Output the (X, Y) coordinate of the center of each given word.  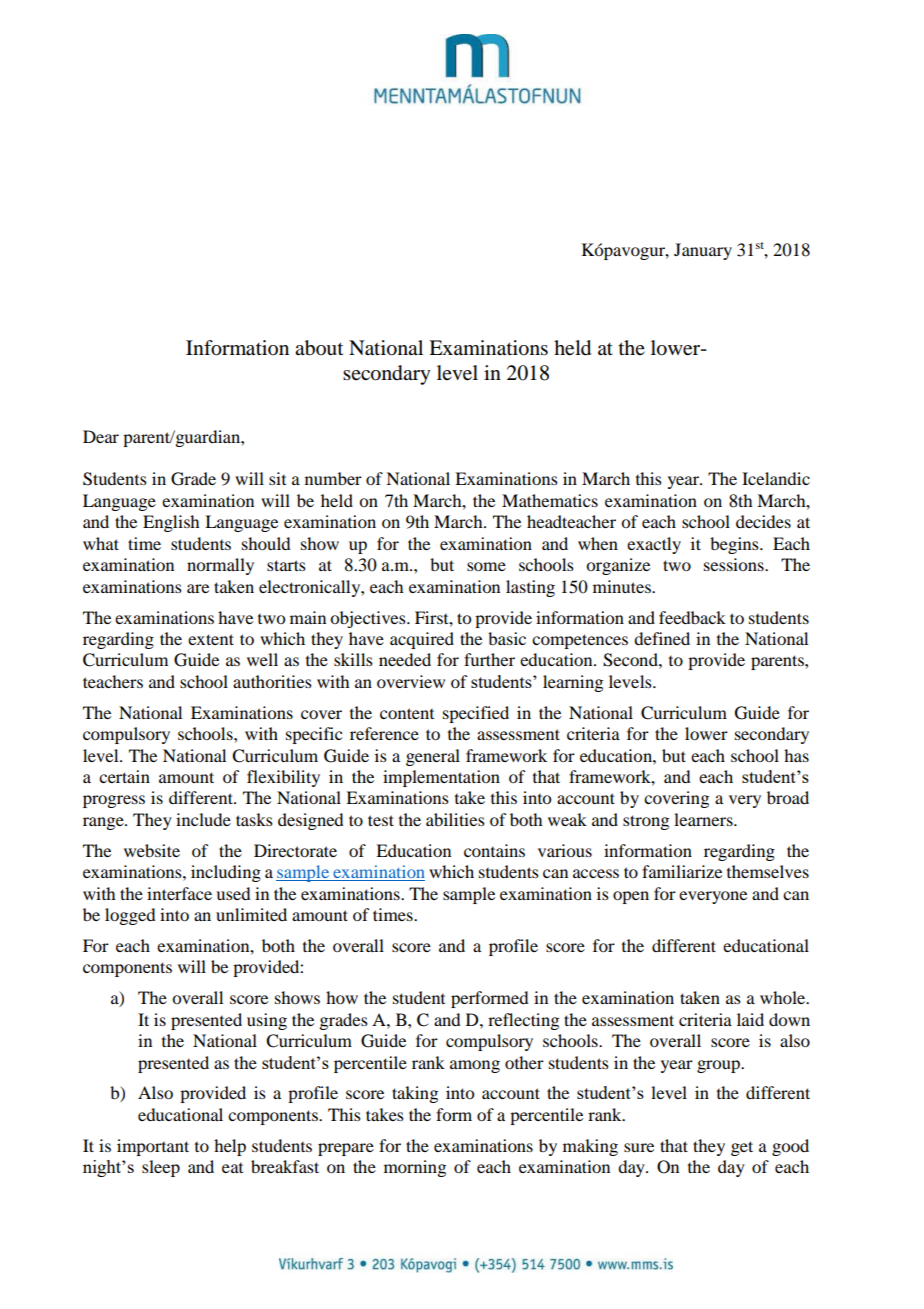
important (153, 1147)
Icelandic (776, 478)
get (742, 1148)
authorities (272, 681)
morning (415, 1168)
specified (476, 714)
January (703, 251)
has (796, 755)
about (319, 348)
